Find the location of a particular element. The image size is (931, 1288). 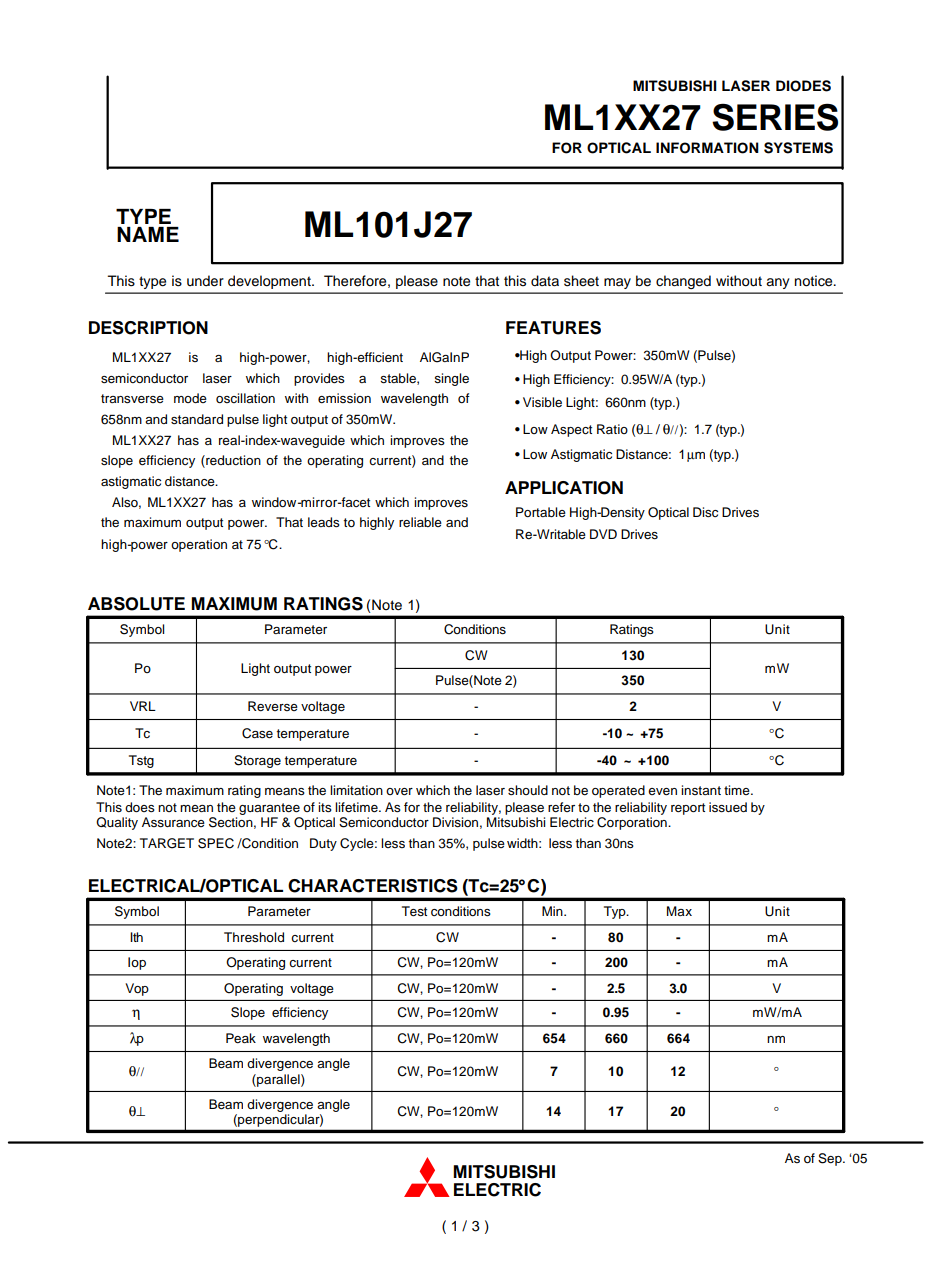

SERIES is located at coordinates (775, 117).
